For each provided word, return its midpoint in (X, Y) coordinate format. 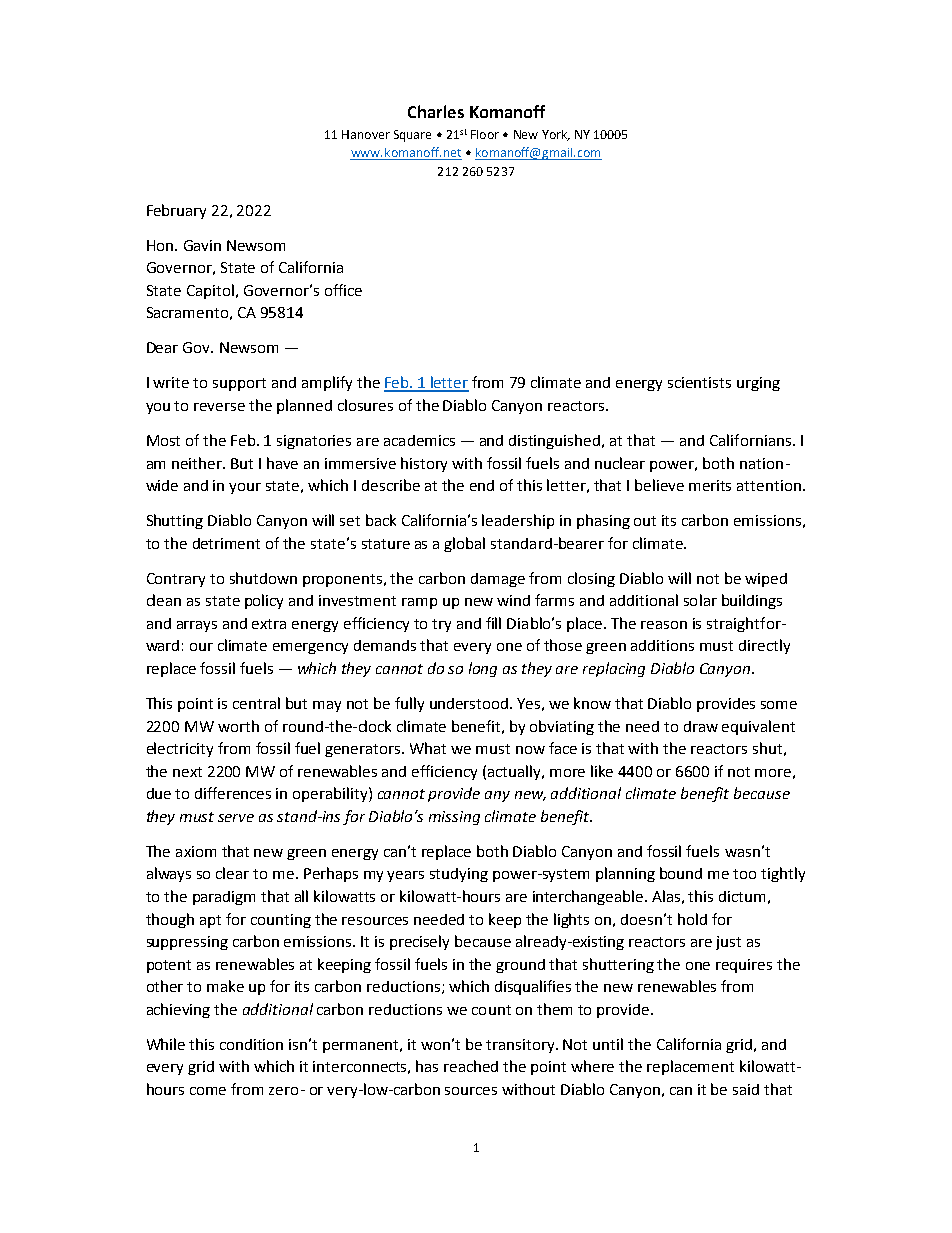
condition (251, 1044)
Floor (485, 134)
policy (264, 601)
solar (700, 600)
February (176, 211)
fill (493, 623)
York (555, 135)
